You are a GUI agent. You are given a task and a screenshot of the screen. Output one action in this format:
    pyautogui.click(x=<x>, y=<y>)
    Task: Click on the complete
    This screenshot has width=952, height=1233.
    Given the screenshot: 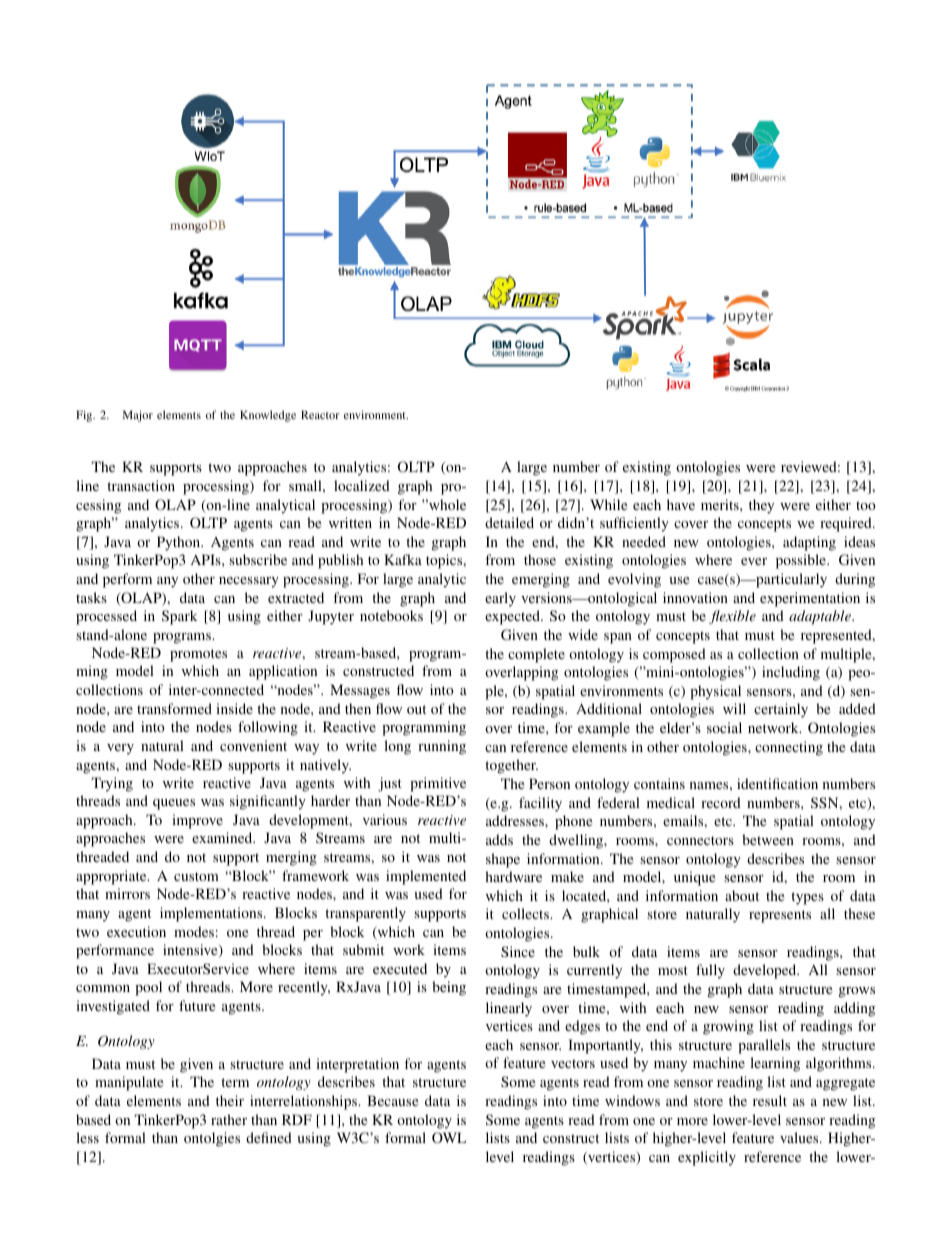 What is the action you would take?
    pyautogui.click(x=536, y=655)
